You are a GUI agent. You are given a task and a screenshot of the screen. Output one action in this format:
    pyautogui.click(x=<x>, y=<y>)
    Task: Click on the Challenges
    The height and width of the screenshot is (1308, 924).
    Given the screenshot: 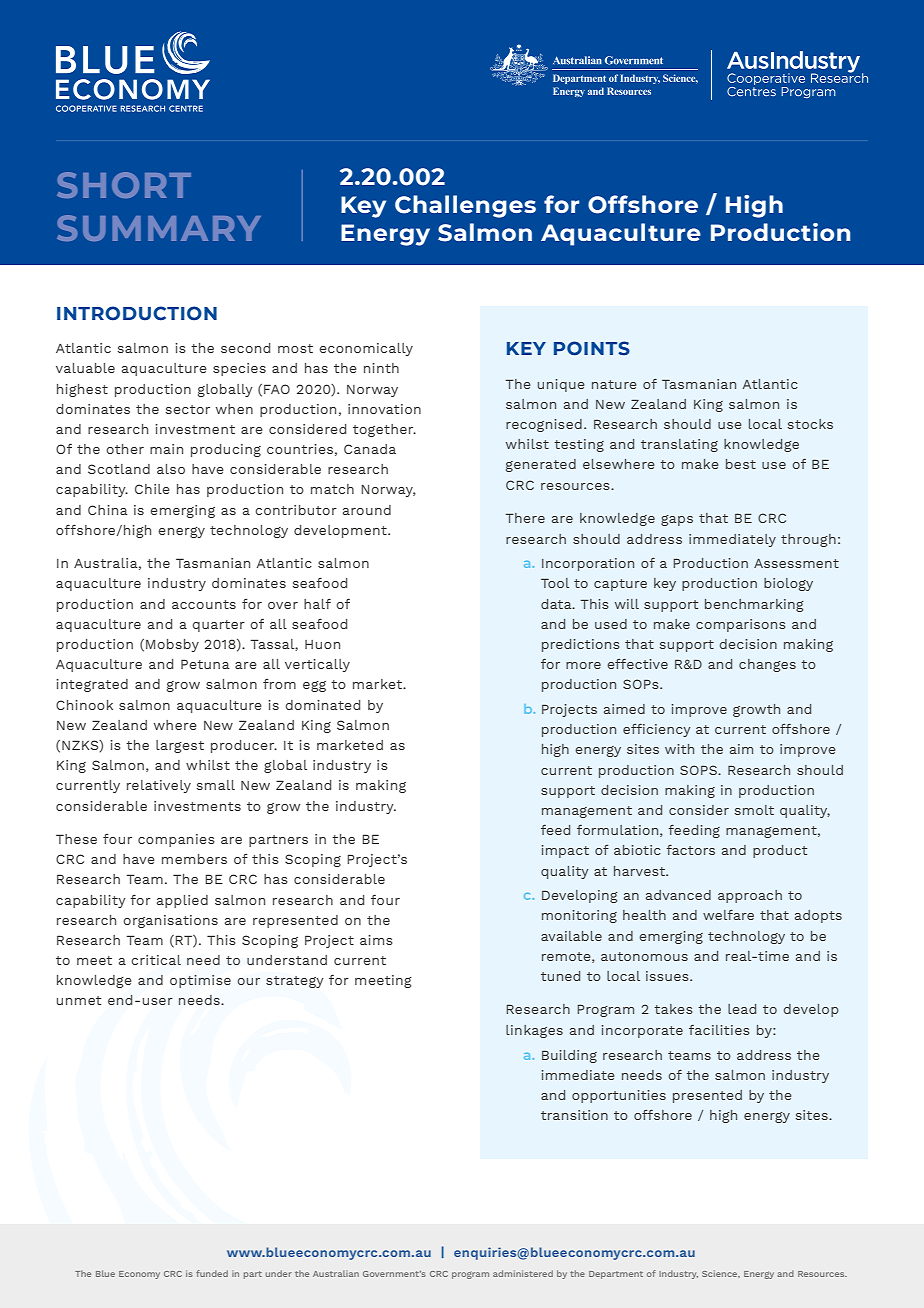 What is the action you would take?
    pyautogui.click(x=465, y=206)
